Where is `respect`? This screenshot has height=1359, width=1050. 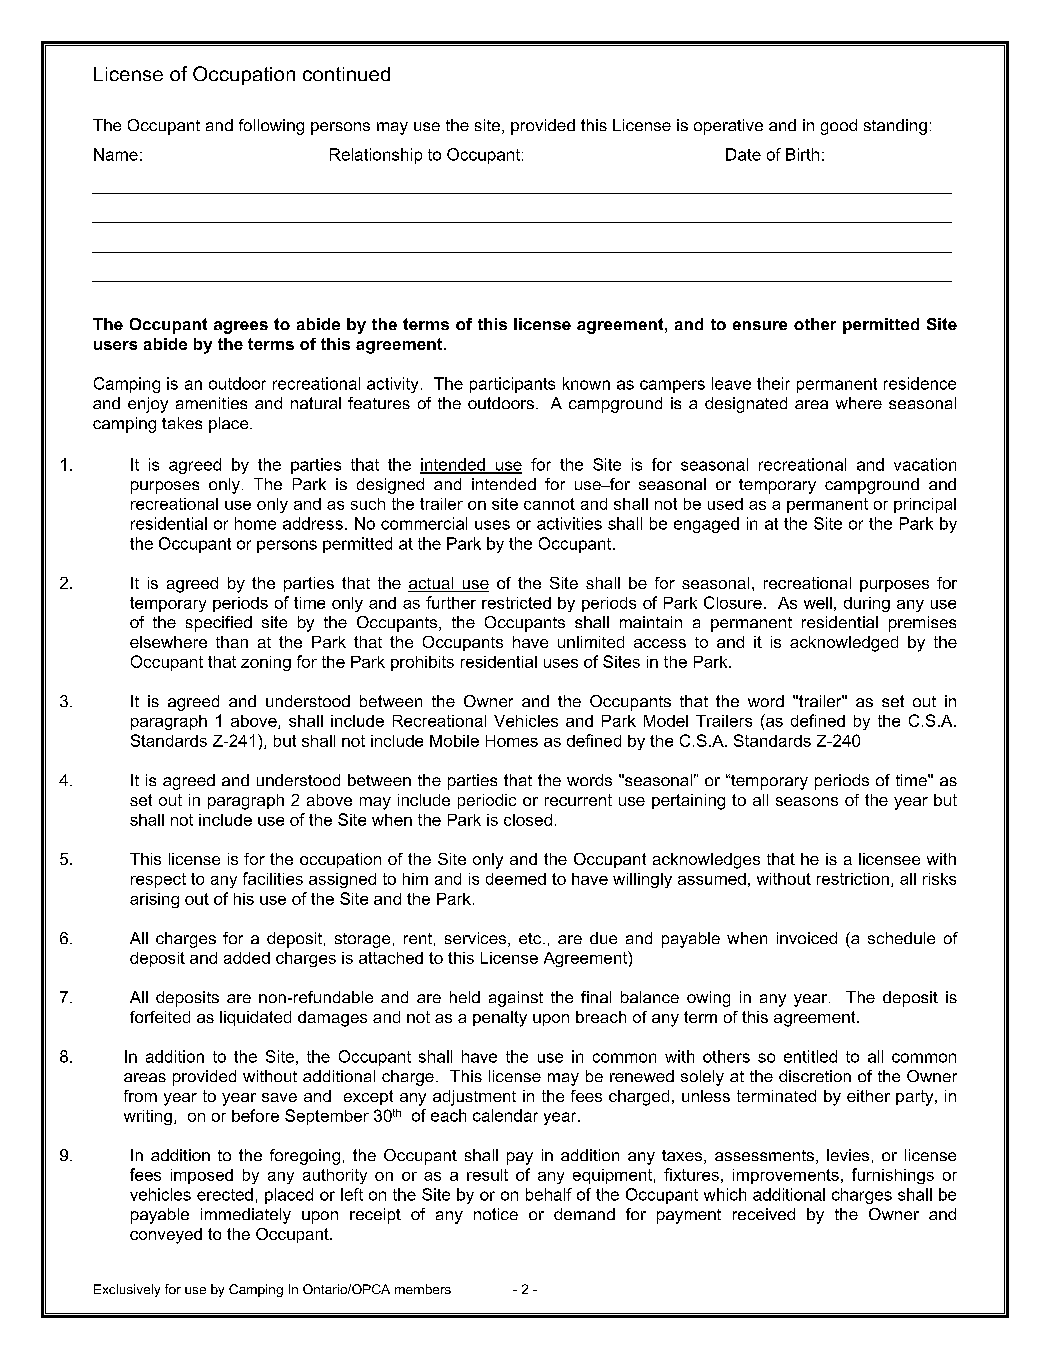
respect is located at coordinates (158, 880).
